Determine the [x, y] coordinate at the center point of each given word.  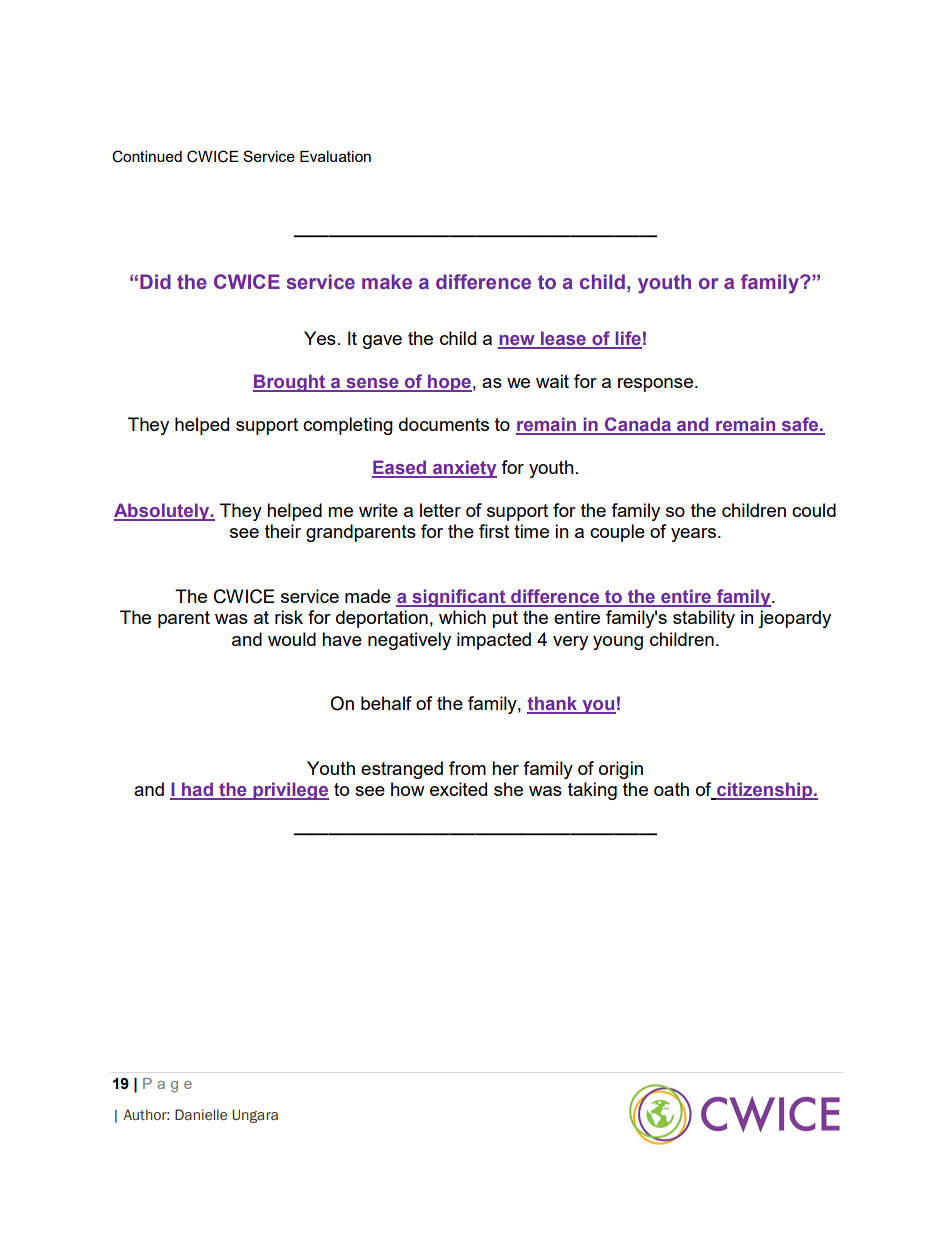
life [628, 339]
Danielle [201, 1114]
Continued [147, 156]
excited [458, 789]
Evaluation [335, 156]
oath [671, 789]
